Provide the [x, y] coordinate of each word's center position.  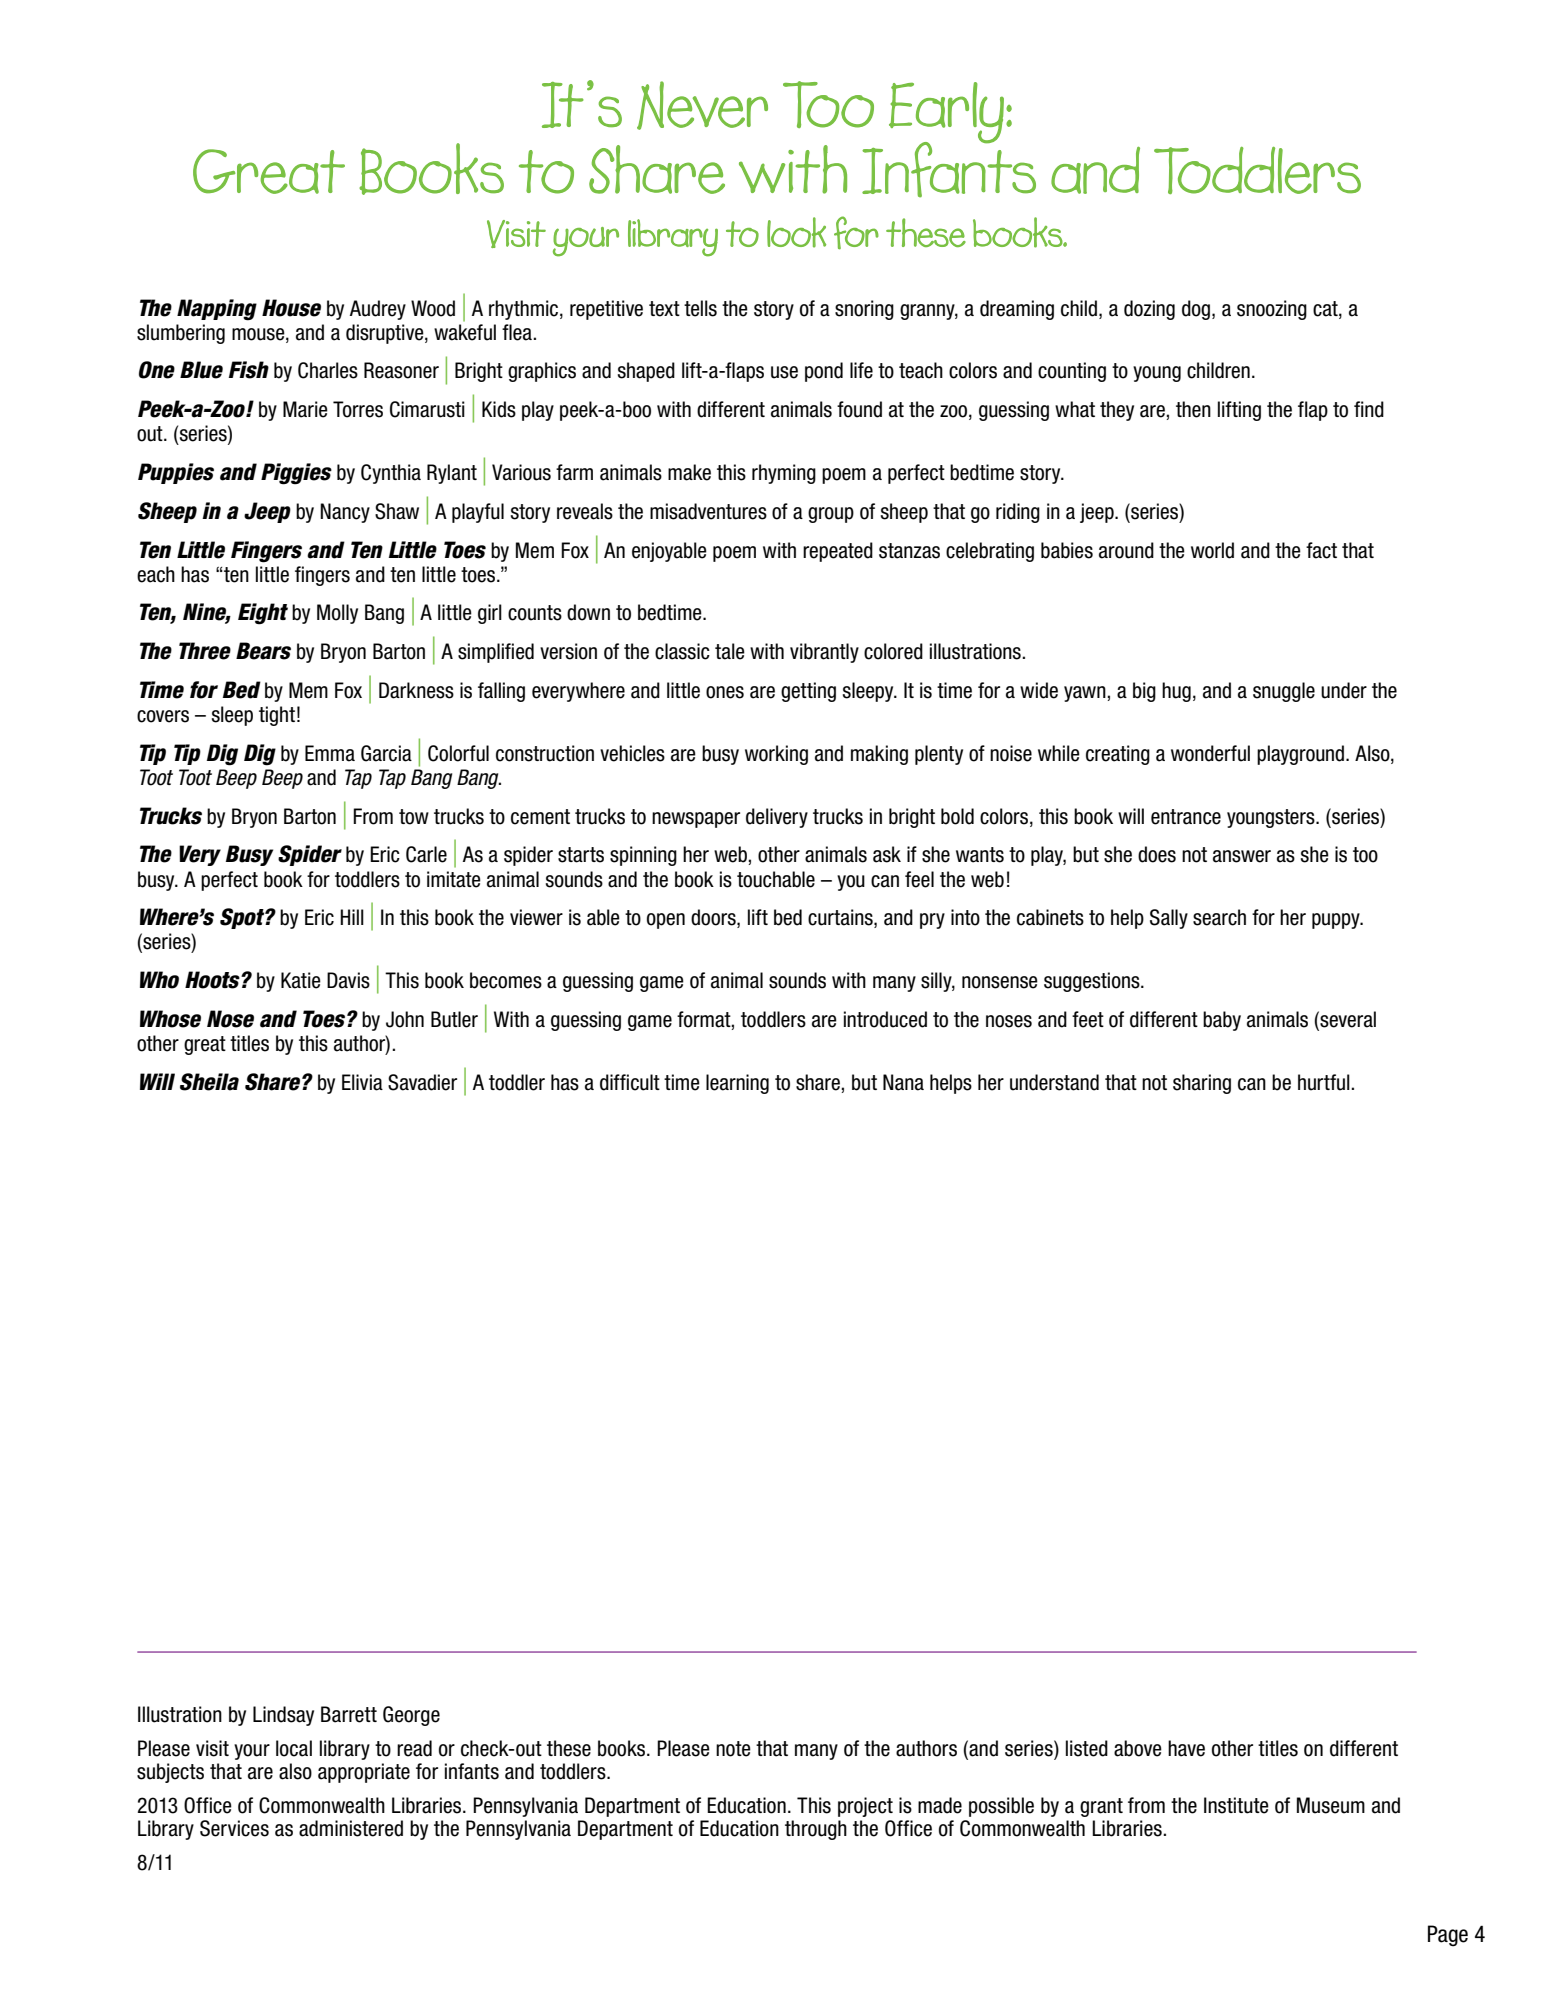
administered [351, 1828]
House [291, 308]
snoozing [1272, 310]
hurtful [1325, 1082]
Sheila [209, 1082]
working [776, 755]
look [796, 232]
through [816, 1830]
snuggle [1284, 692]
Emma [330, 753]
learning [737, 1084]
